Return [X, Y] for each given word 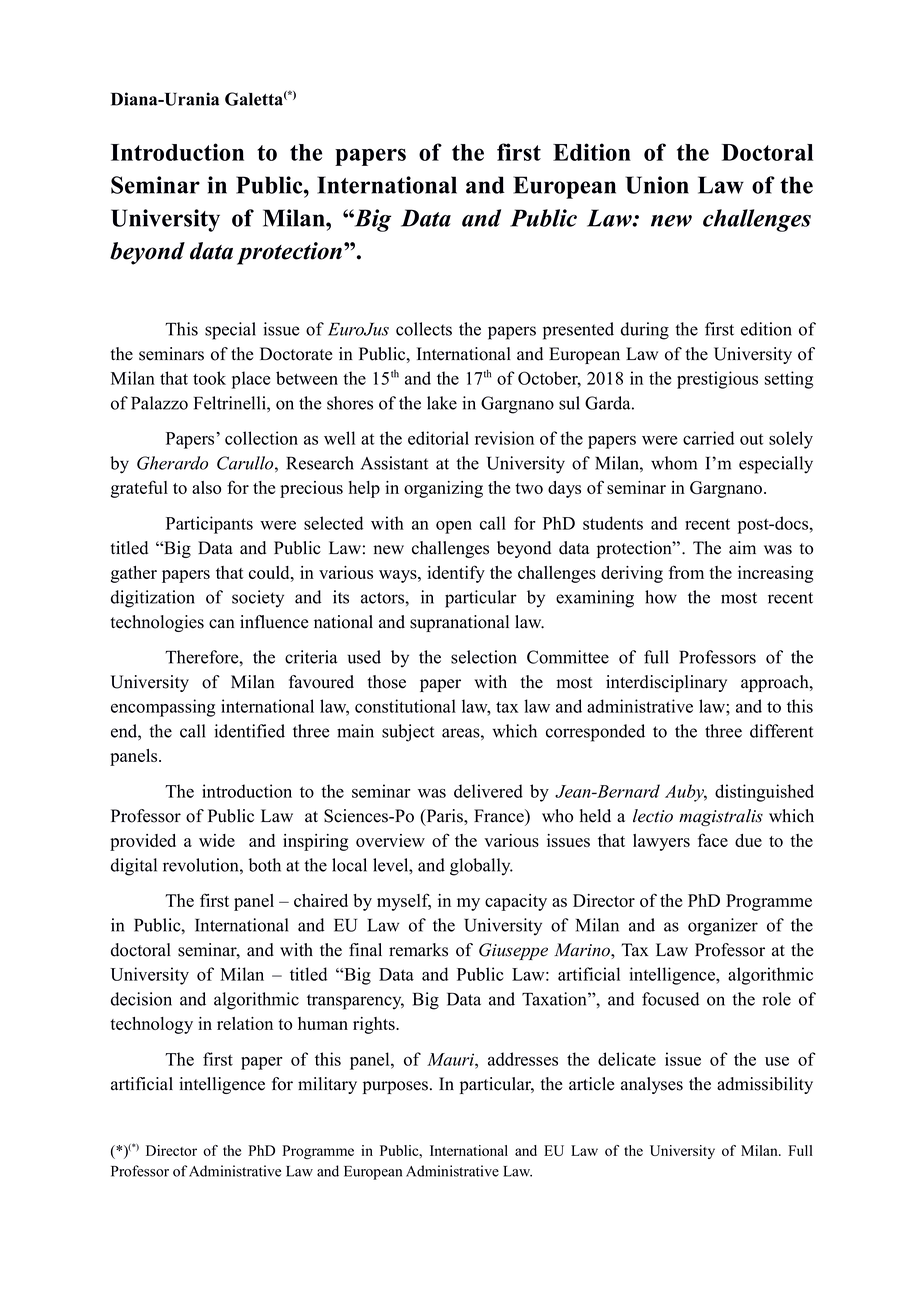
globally [481, 867]
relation [245, 1023]
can [222, 624]
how [661, 597]
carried [708, 438]
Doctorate [296, 354]
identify [456, 574]
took [209, 378]
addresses [523, 1059]
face [713, 840]
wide [217, 840]
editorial [438, 438]
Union [657, 185]
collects [424, 329]
